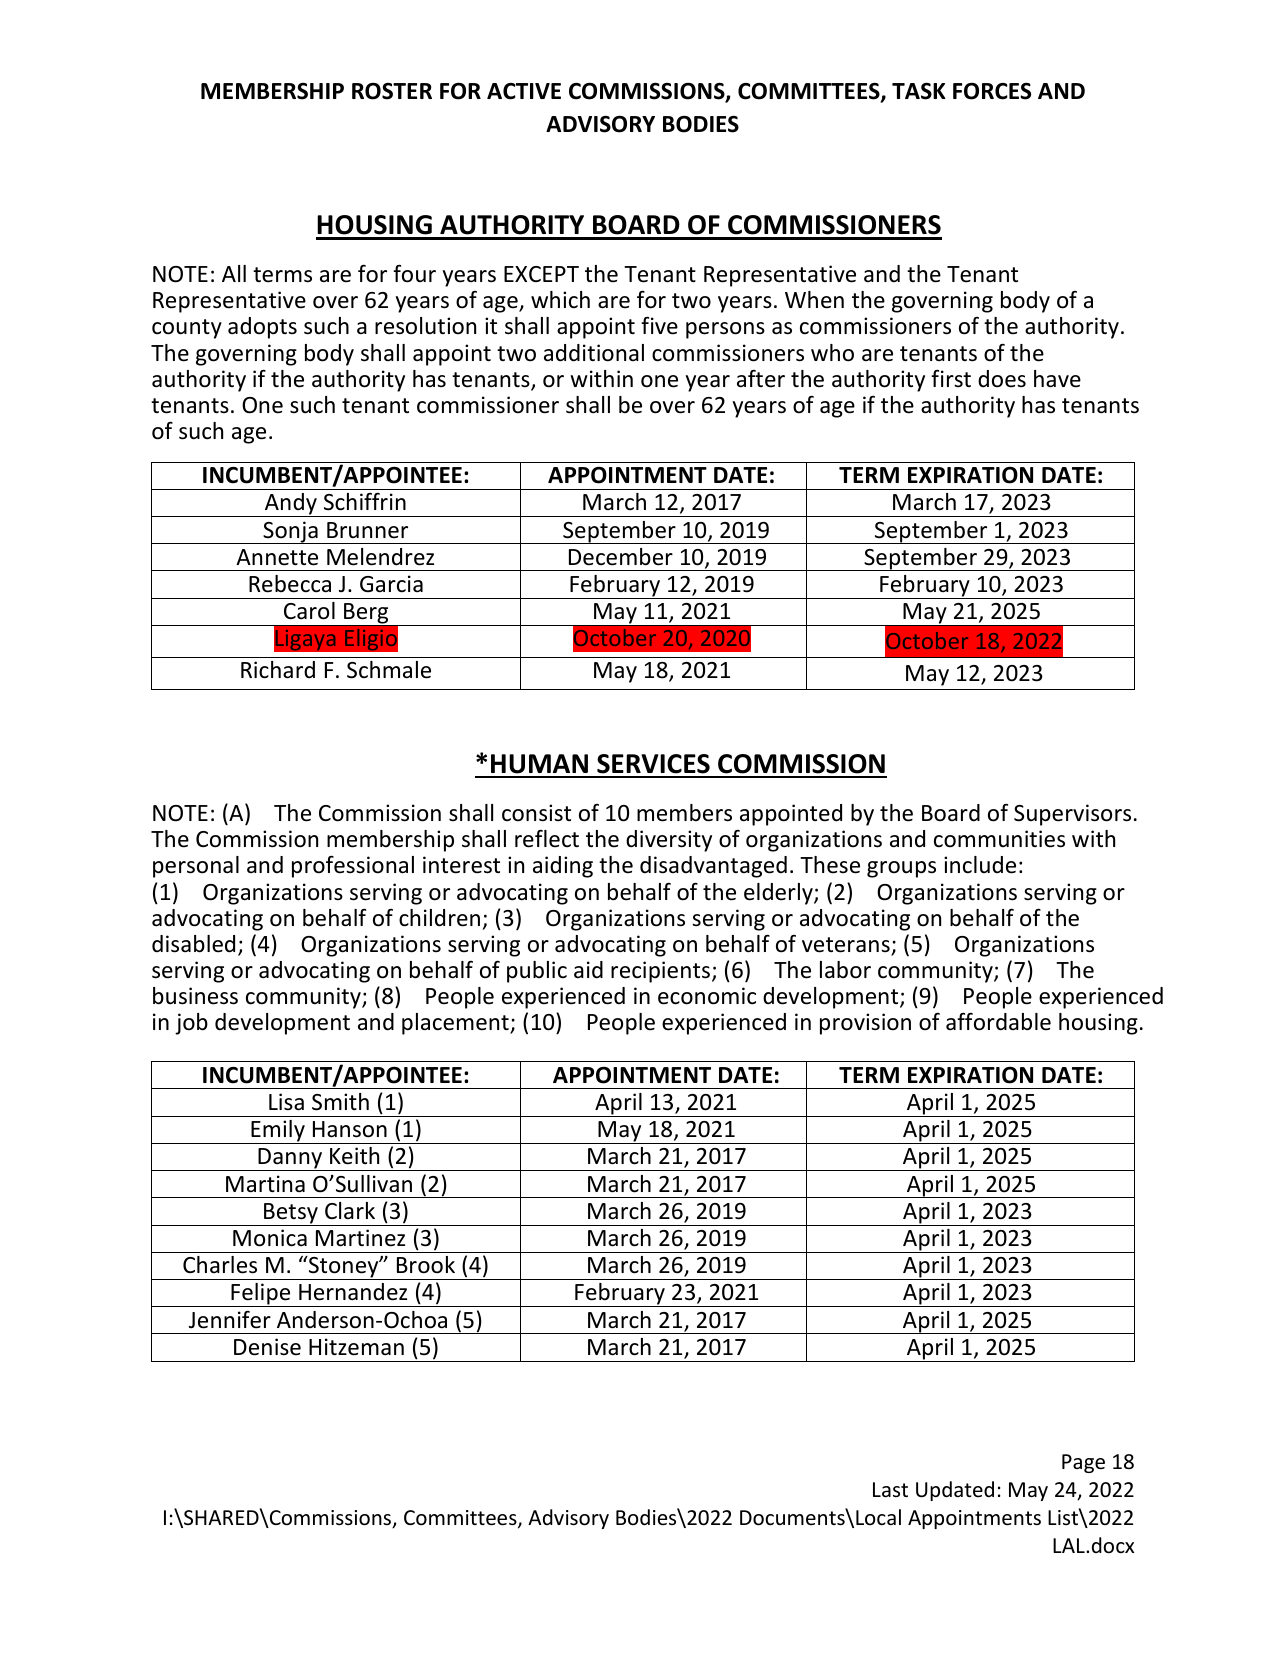  Describe the element at coordinates (999, 839) in the screenshot. I see `communities` at that location.
